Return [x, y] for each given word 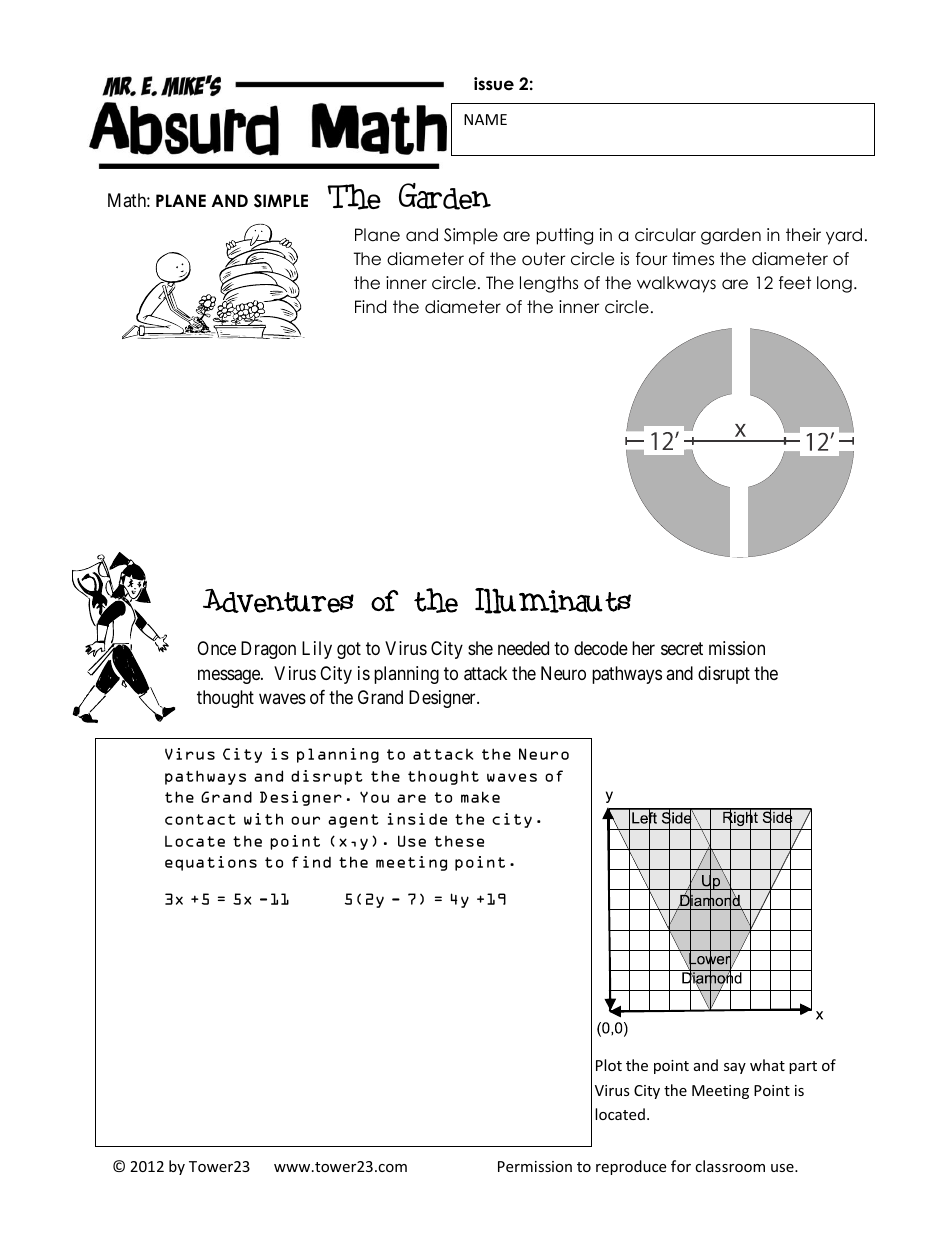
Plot [609, 1065]
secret [682, 649]
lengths [549, 284]
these [459, 841]
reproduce [631, 1167]
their [803, 235]
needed [523, 648]
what [767, 1065]
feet [795, 283]
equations [211, 863]
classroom [730, 1166]
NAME [485, 119]
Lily [317, 650]
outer [543, 259]
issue [494, 84]
